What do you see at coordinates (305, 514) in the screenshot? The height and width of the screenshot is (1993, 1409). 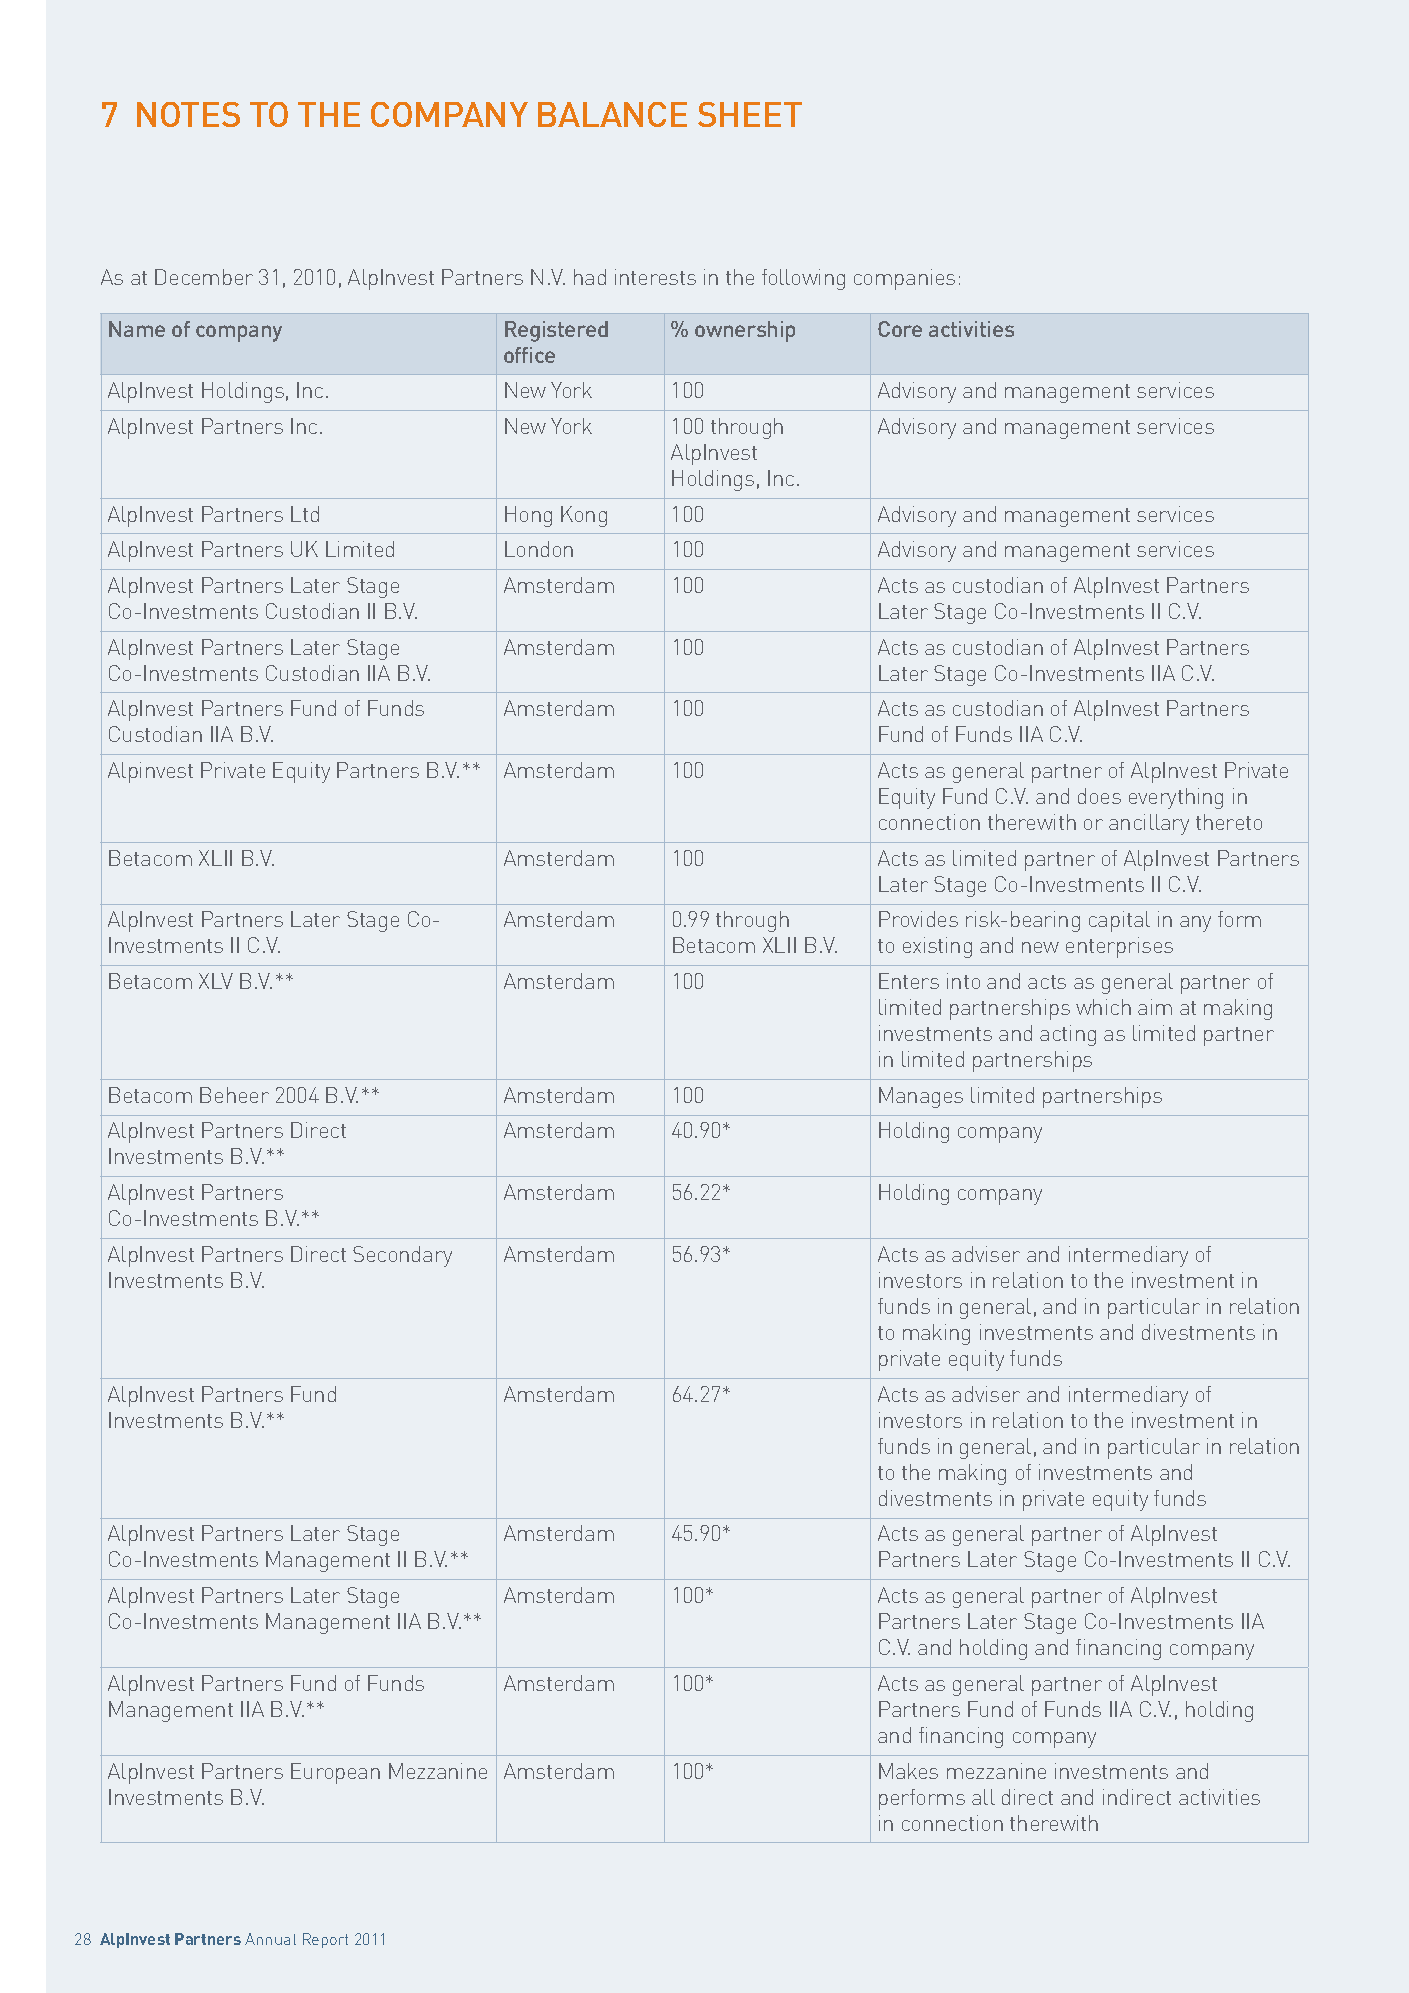 I see `Ltd` at bounding box center [305, 514].
